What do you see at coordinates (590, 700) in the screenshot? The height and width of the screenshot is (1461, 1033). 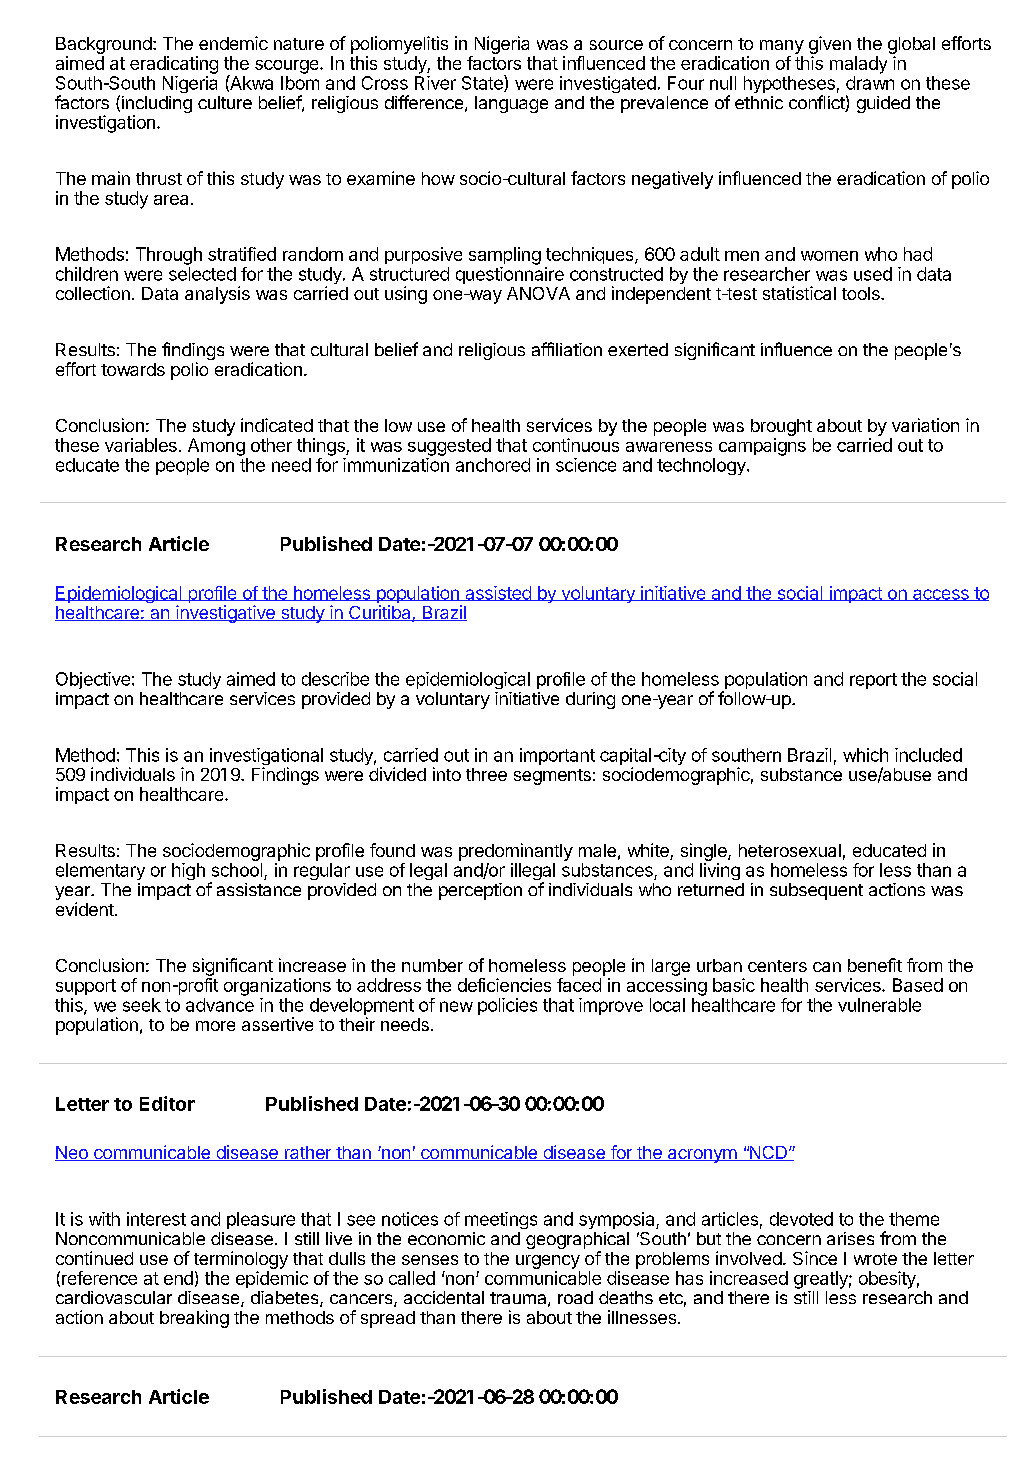 I see `during` at bounding box center [590, 700].
